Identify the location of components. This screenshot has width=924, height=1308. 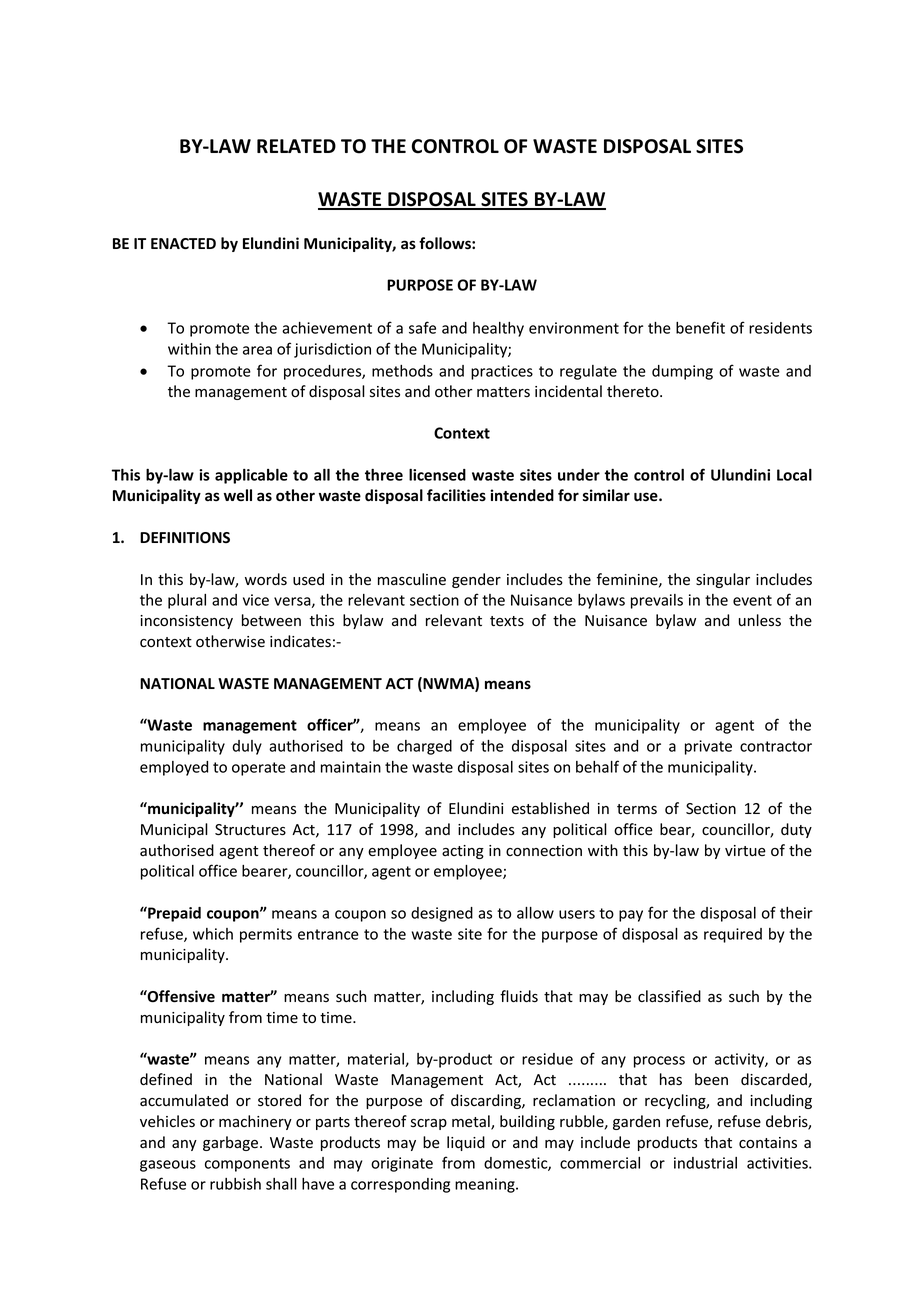
(247, 1165).
